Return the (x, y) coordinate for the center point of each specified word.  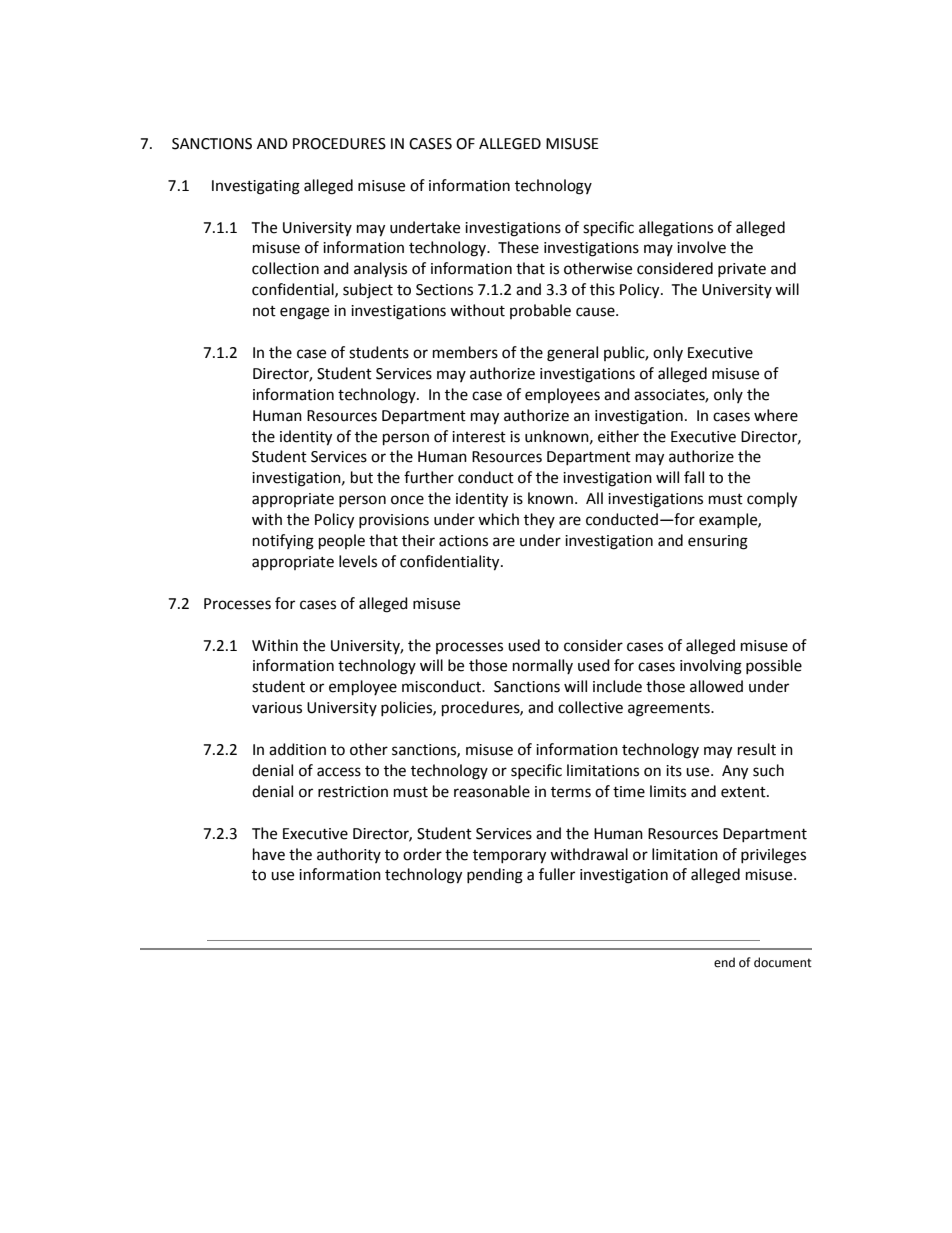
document (783, 962)
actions (463, 541)
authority (349, 855)
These (518, 247)
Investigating (256, 187)
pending (495, 876)
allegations (676, 229)
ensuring (718, 542)
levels (358, 561)
